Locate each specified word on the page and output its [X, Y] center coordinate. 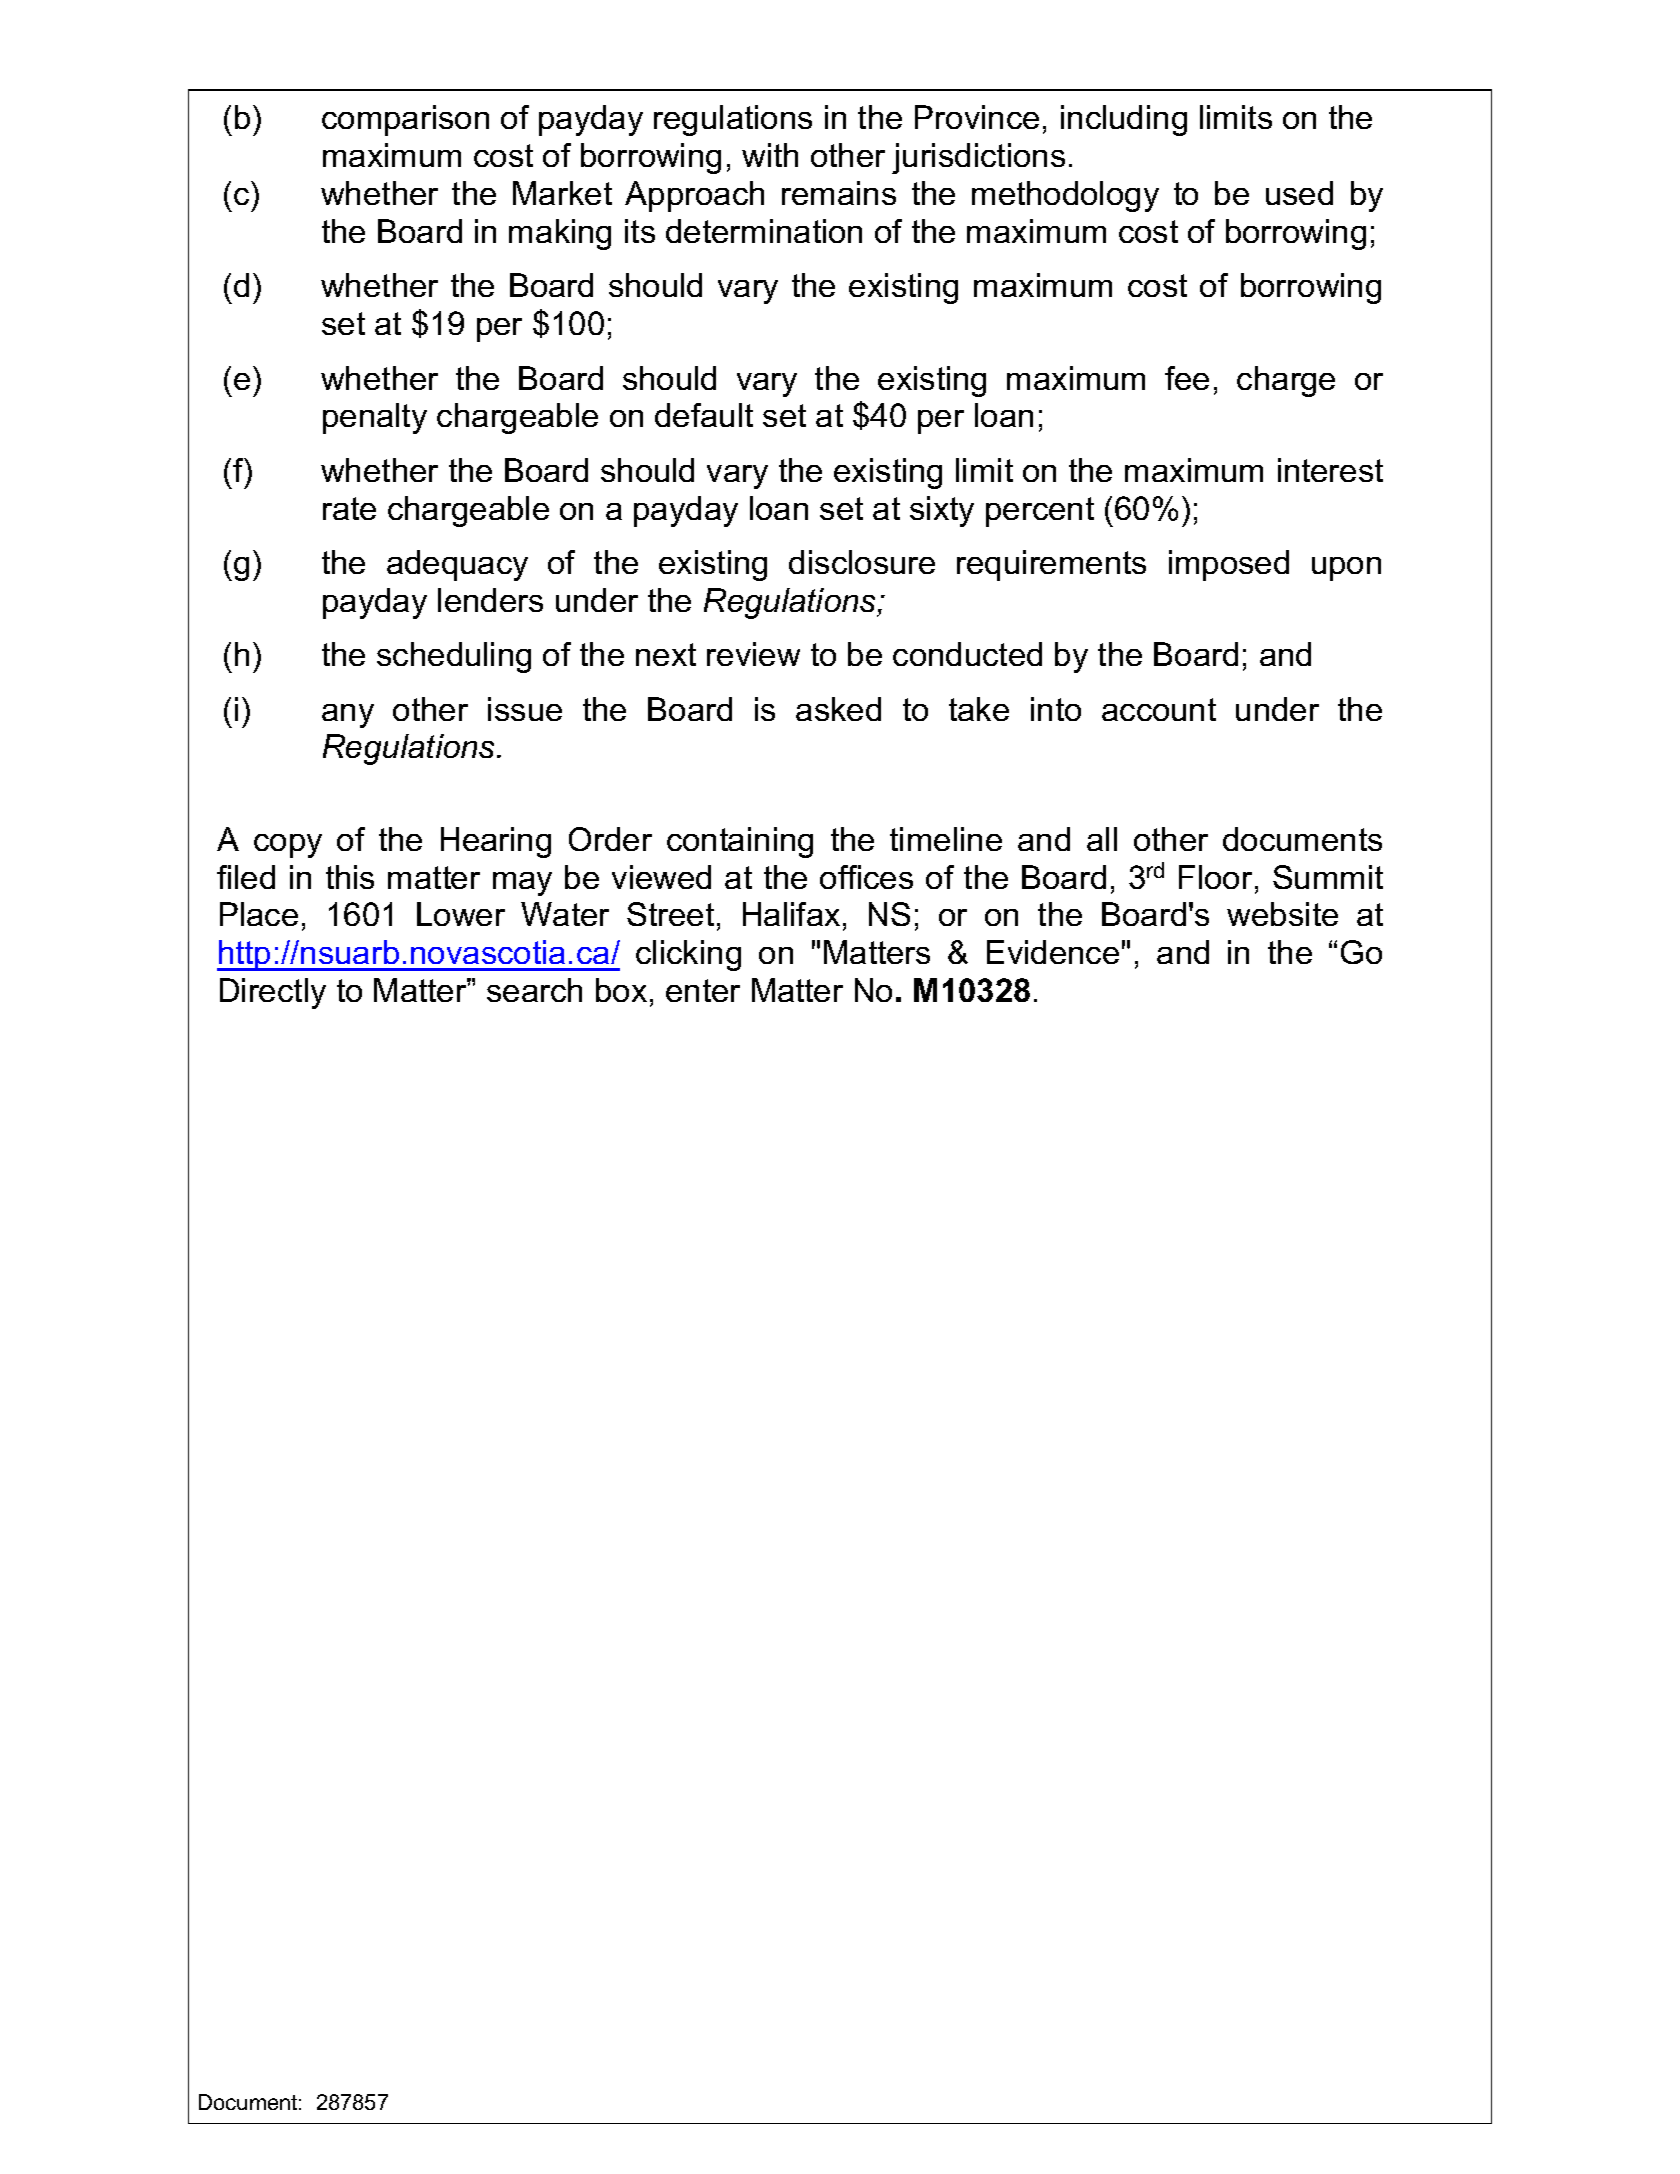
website [1282, 914]
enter [703, 990]
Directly [273, 993]
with [770, 155]
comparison [405, 120]
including [1124, 120]
